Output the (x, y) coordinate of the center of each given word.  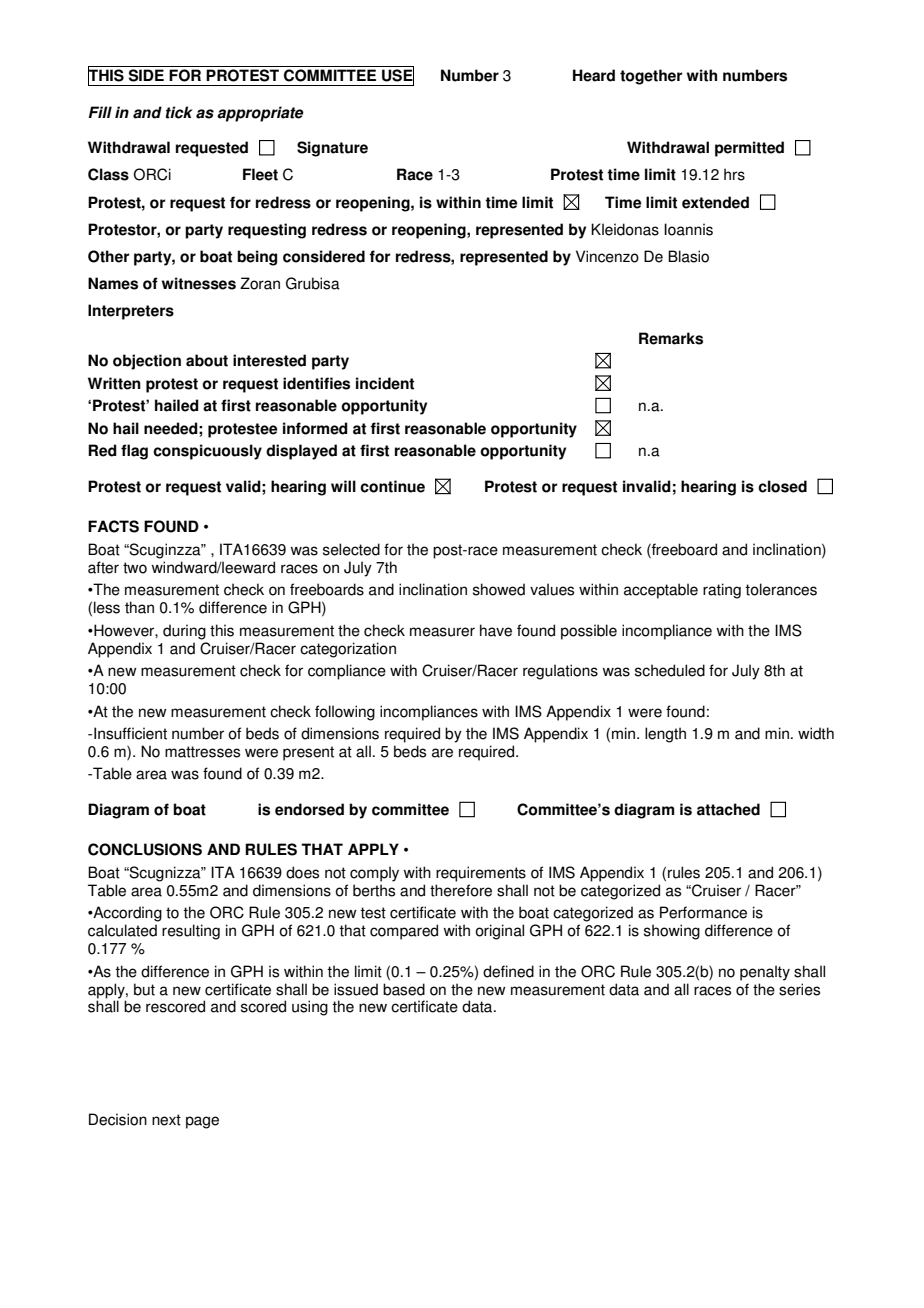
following (345, 713)
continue (392, 486)
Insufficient (130, 733)
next (166, 1120)
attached (728, 809)
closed (782, 486)
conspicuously (207, 452)
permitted (749, 149)
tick (179, 112)
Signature (332, 149)
